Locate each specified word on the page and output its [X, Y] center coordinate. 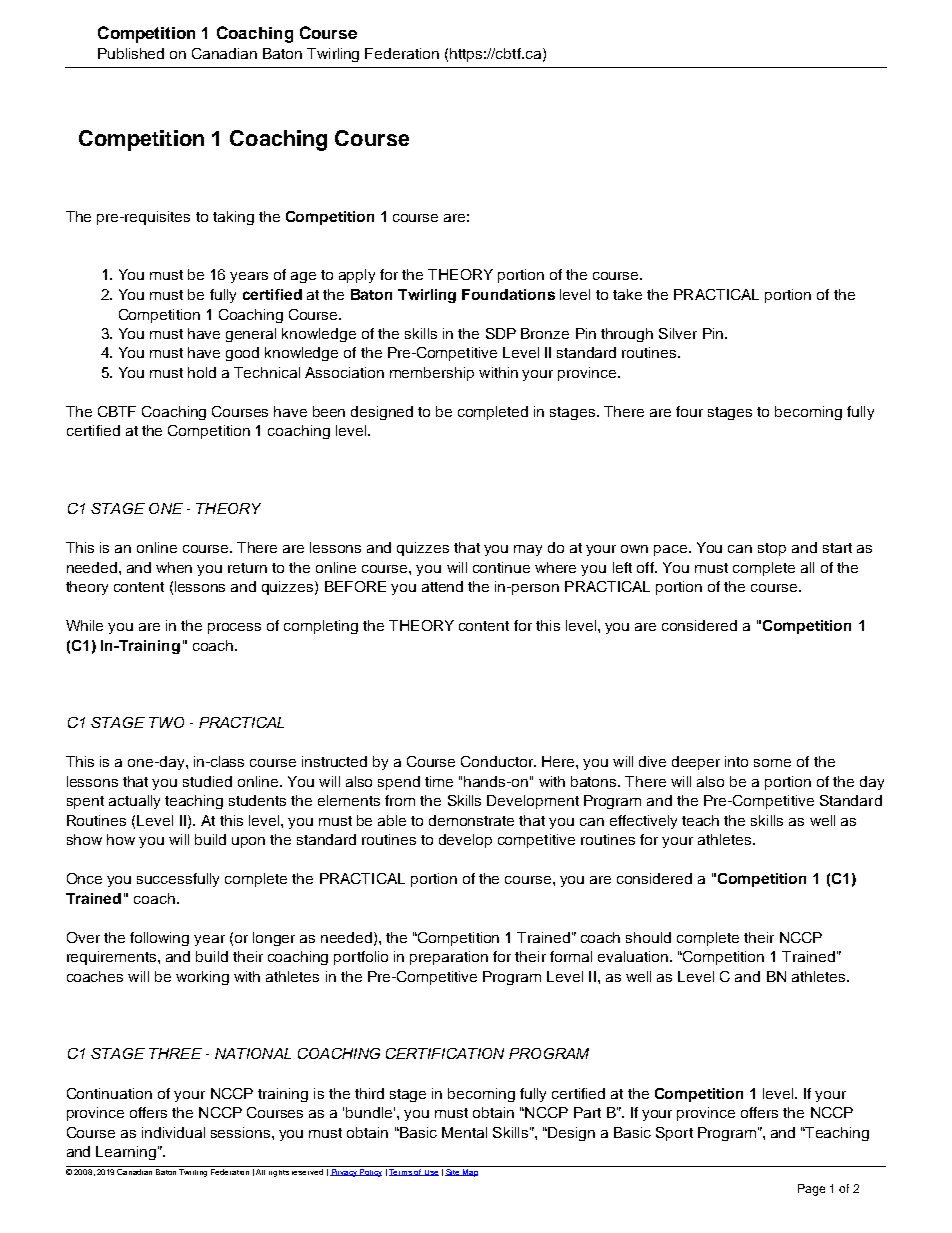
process [234, 628]
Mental [464, 1132]
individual [173, 1132]
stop [772, 549]
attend [442, 586]
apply [357, 276]
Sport [674, 1134]
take [627, 294]
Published [131, 53]
